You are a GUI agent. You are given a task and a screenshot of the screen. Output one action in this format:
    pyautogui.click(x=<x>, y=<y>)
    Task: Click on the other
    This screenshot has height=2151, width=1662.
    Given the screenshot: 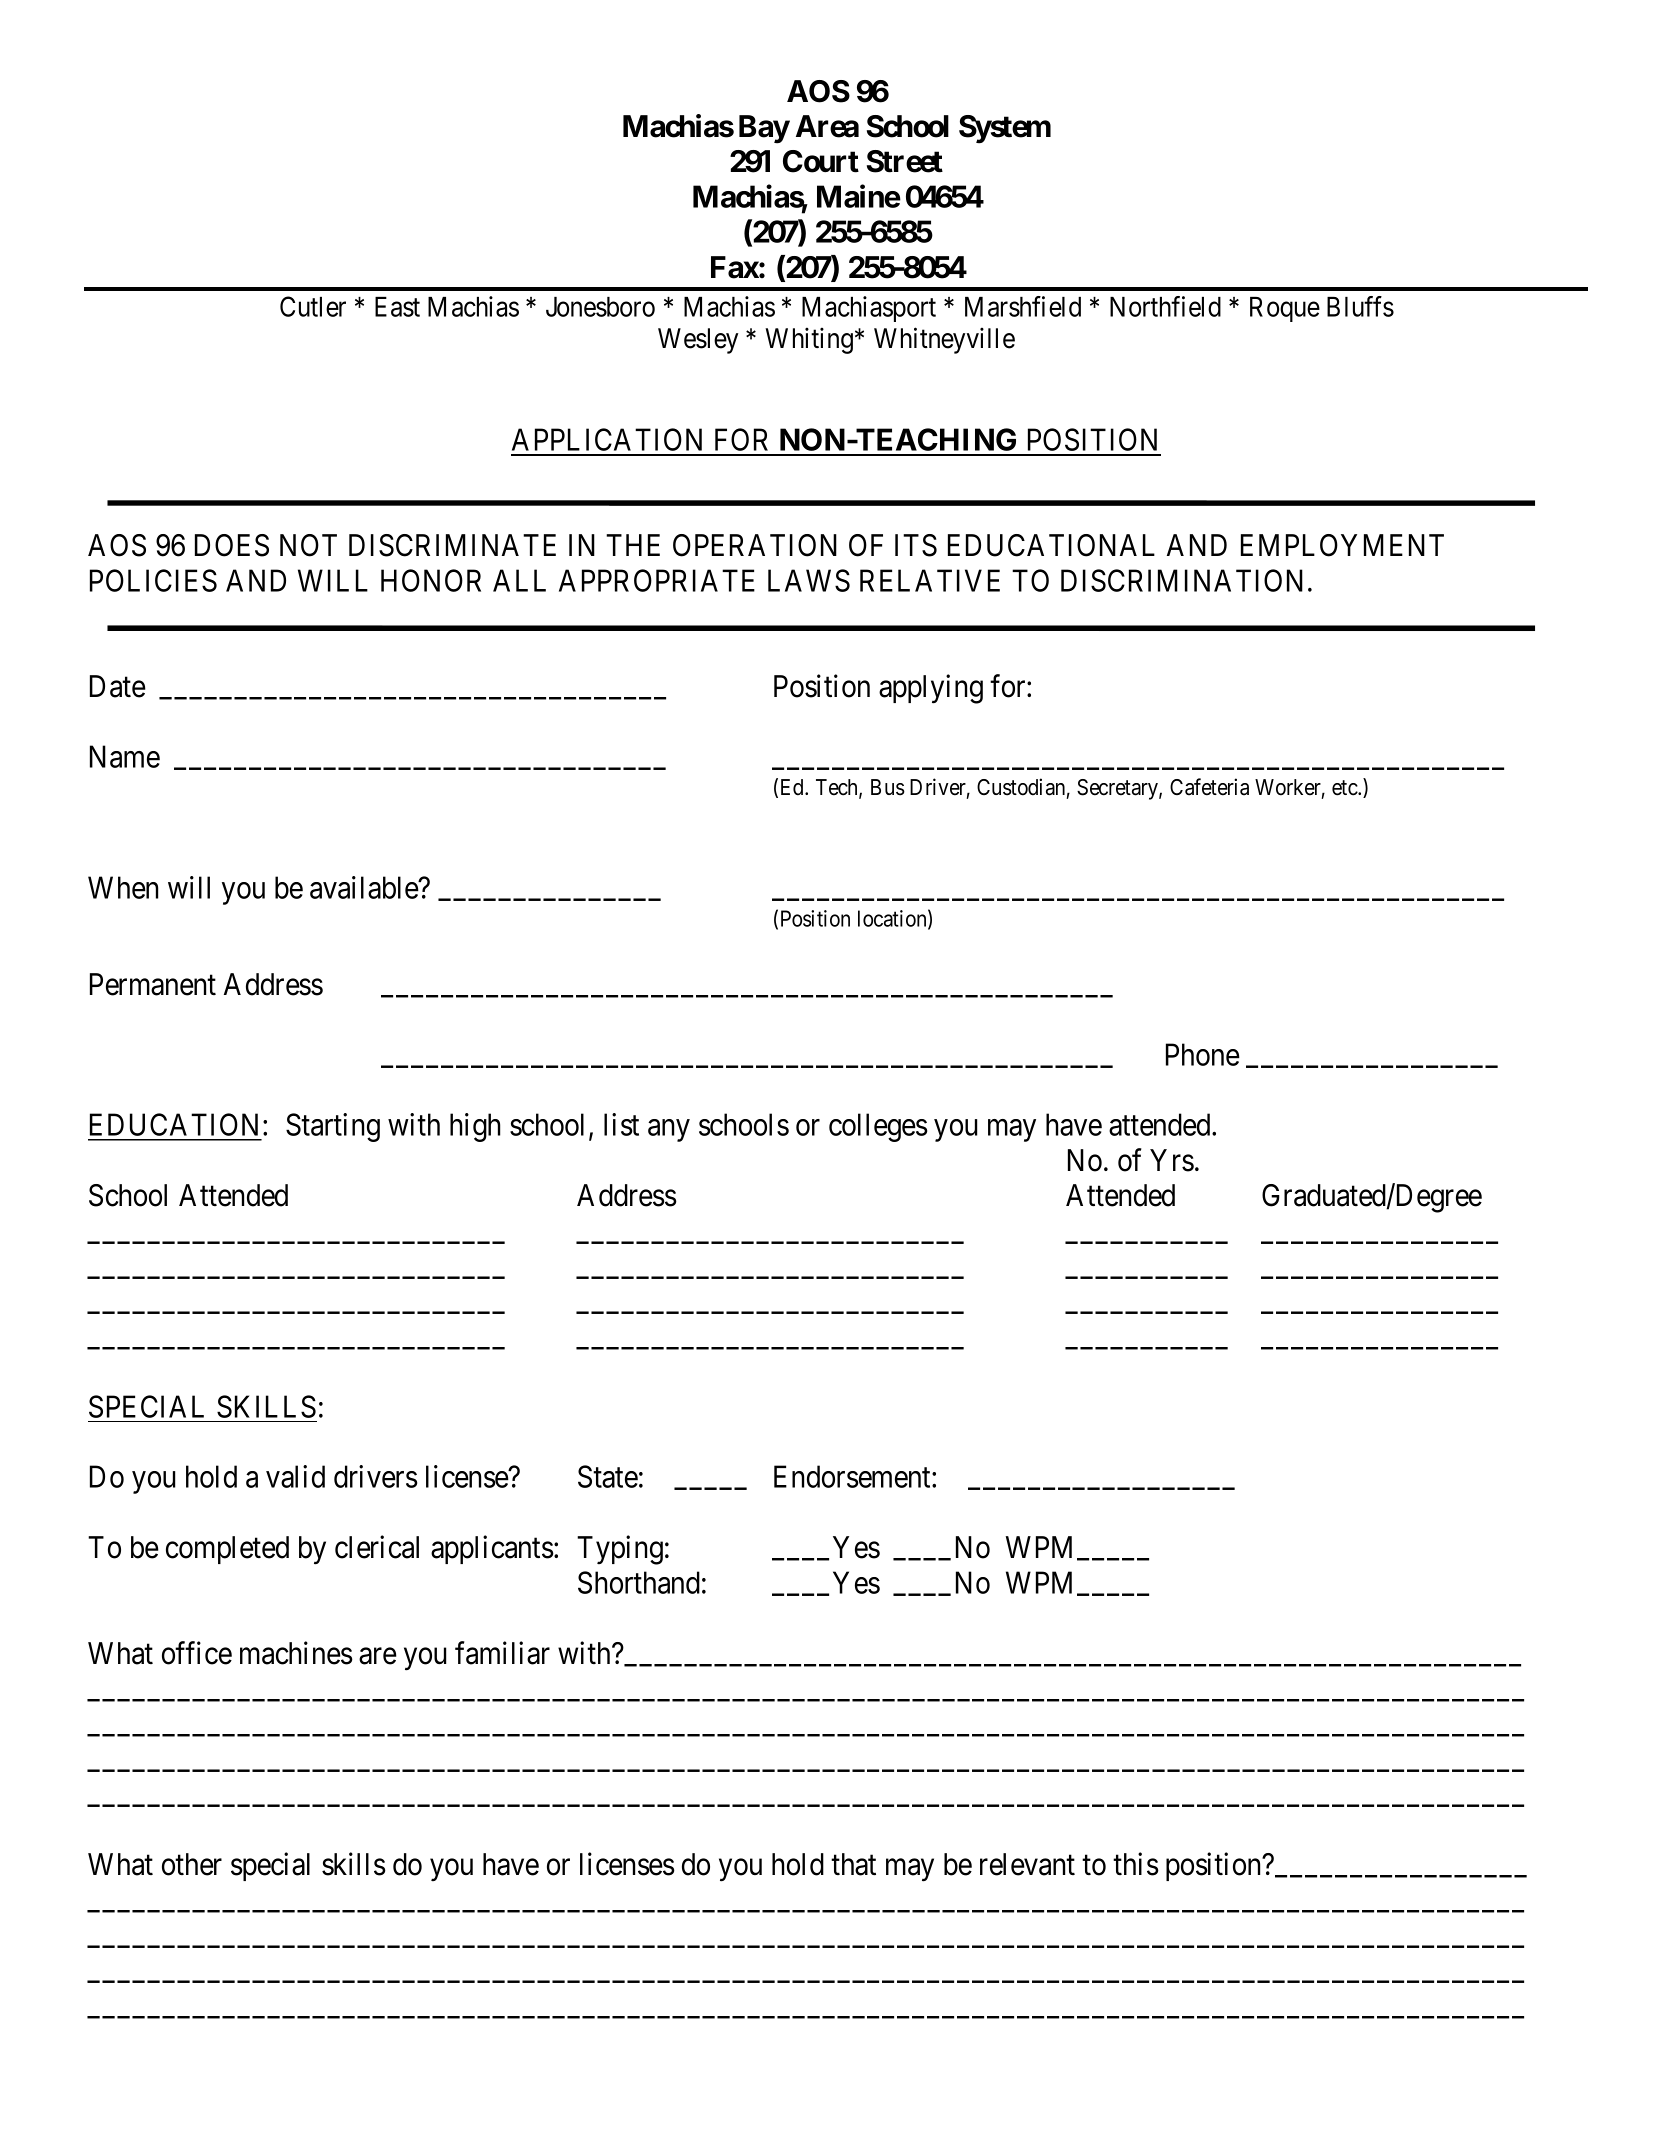 What is the action you would take?
    pyautogui.click(x=192, y=1864)
